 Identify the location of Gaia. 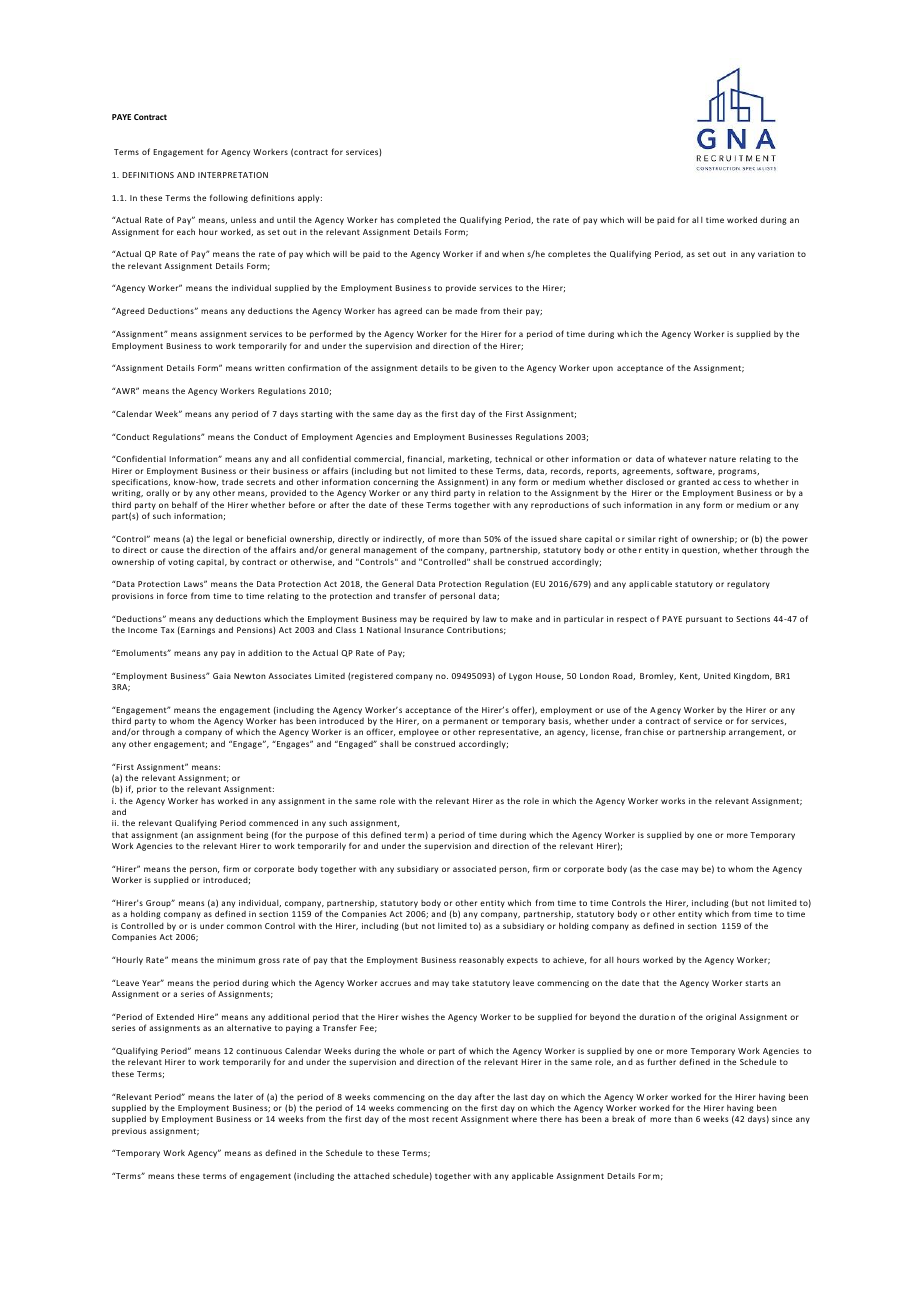
(222, 676).
